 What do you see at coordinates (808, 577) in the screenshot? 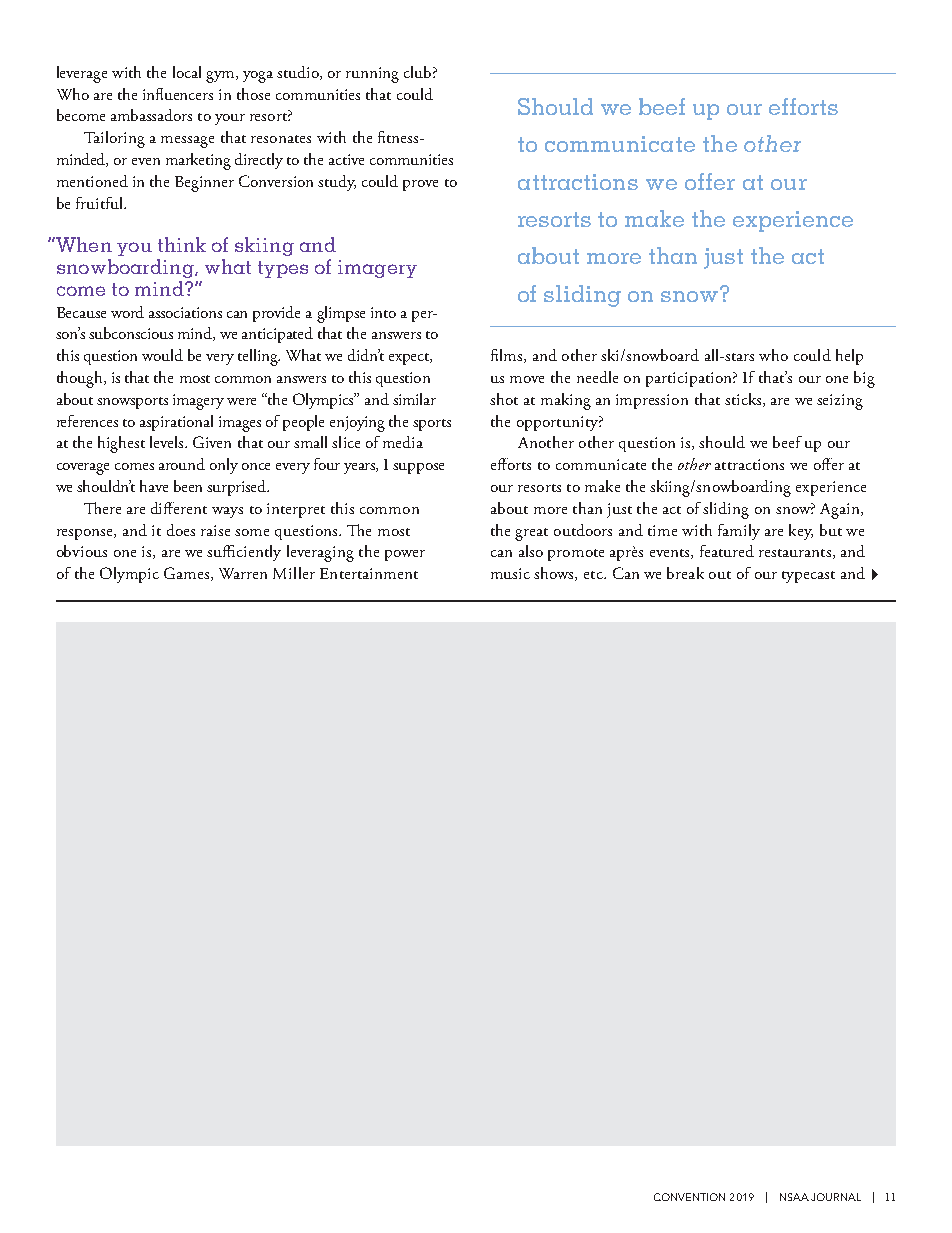
I see `typecast` at bounding box center [808, 577].
